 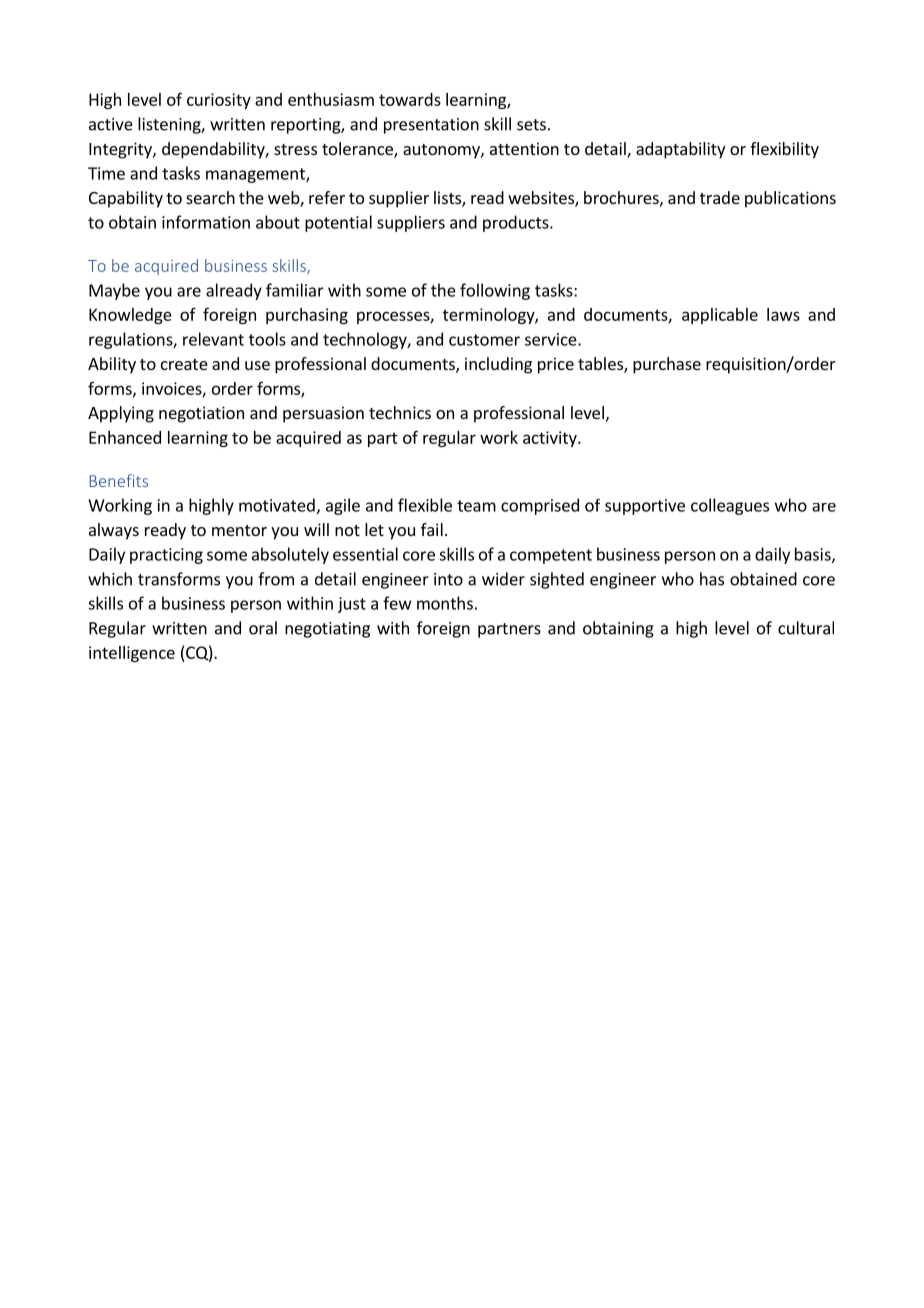 What do you see at coordinates (784, 150) in the image?
I see `flexibility` at bounding box center [784, 150].
